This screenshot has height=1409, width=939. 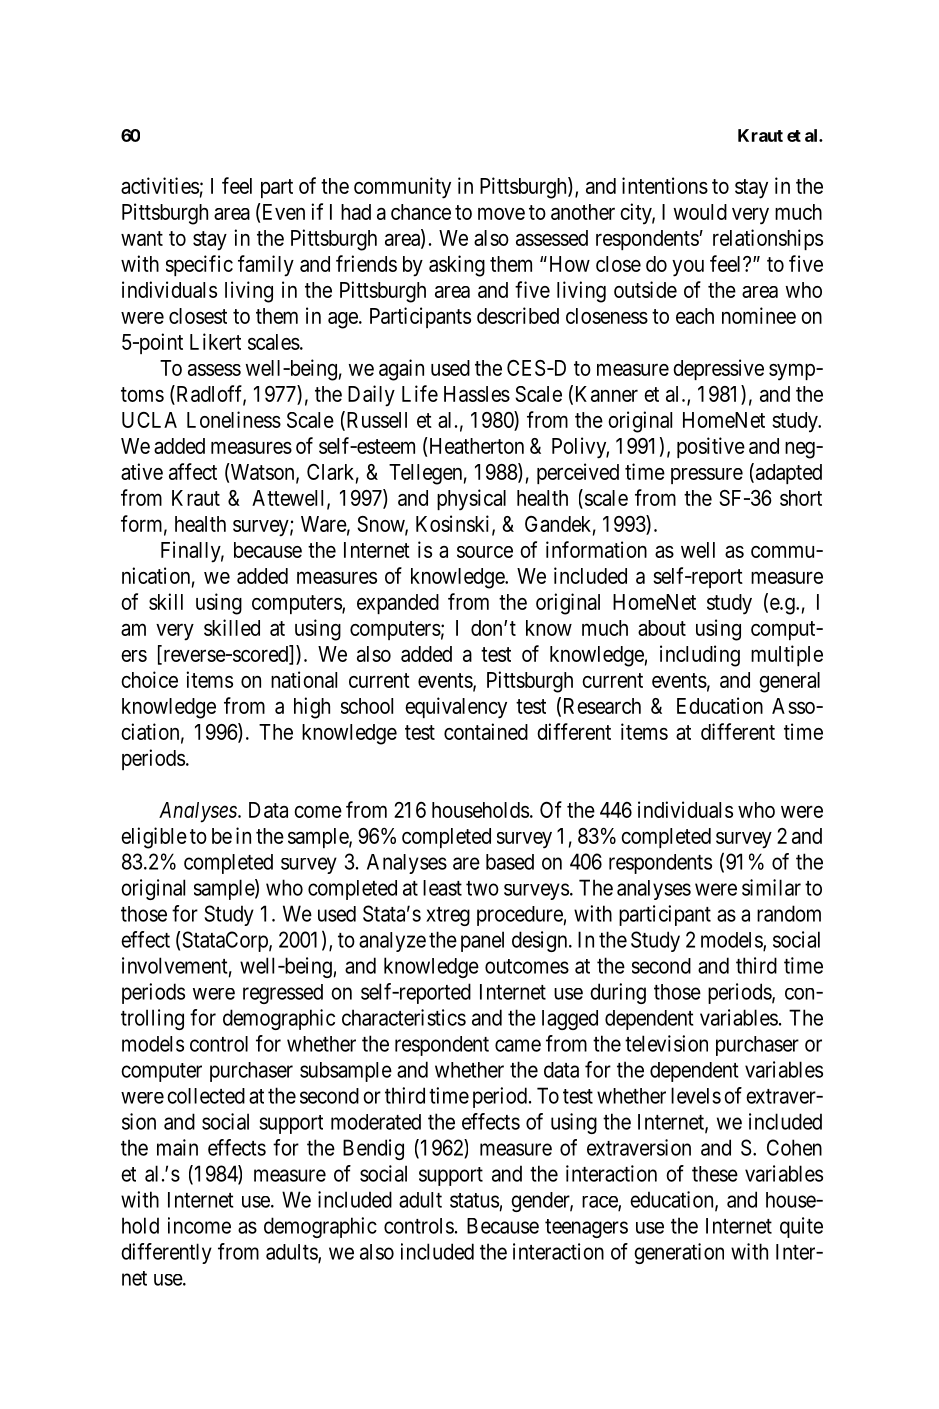 What do you see at coordinates (177, 1147) in the screenshot?
I see `main` at bounding box center [177, 1147].
